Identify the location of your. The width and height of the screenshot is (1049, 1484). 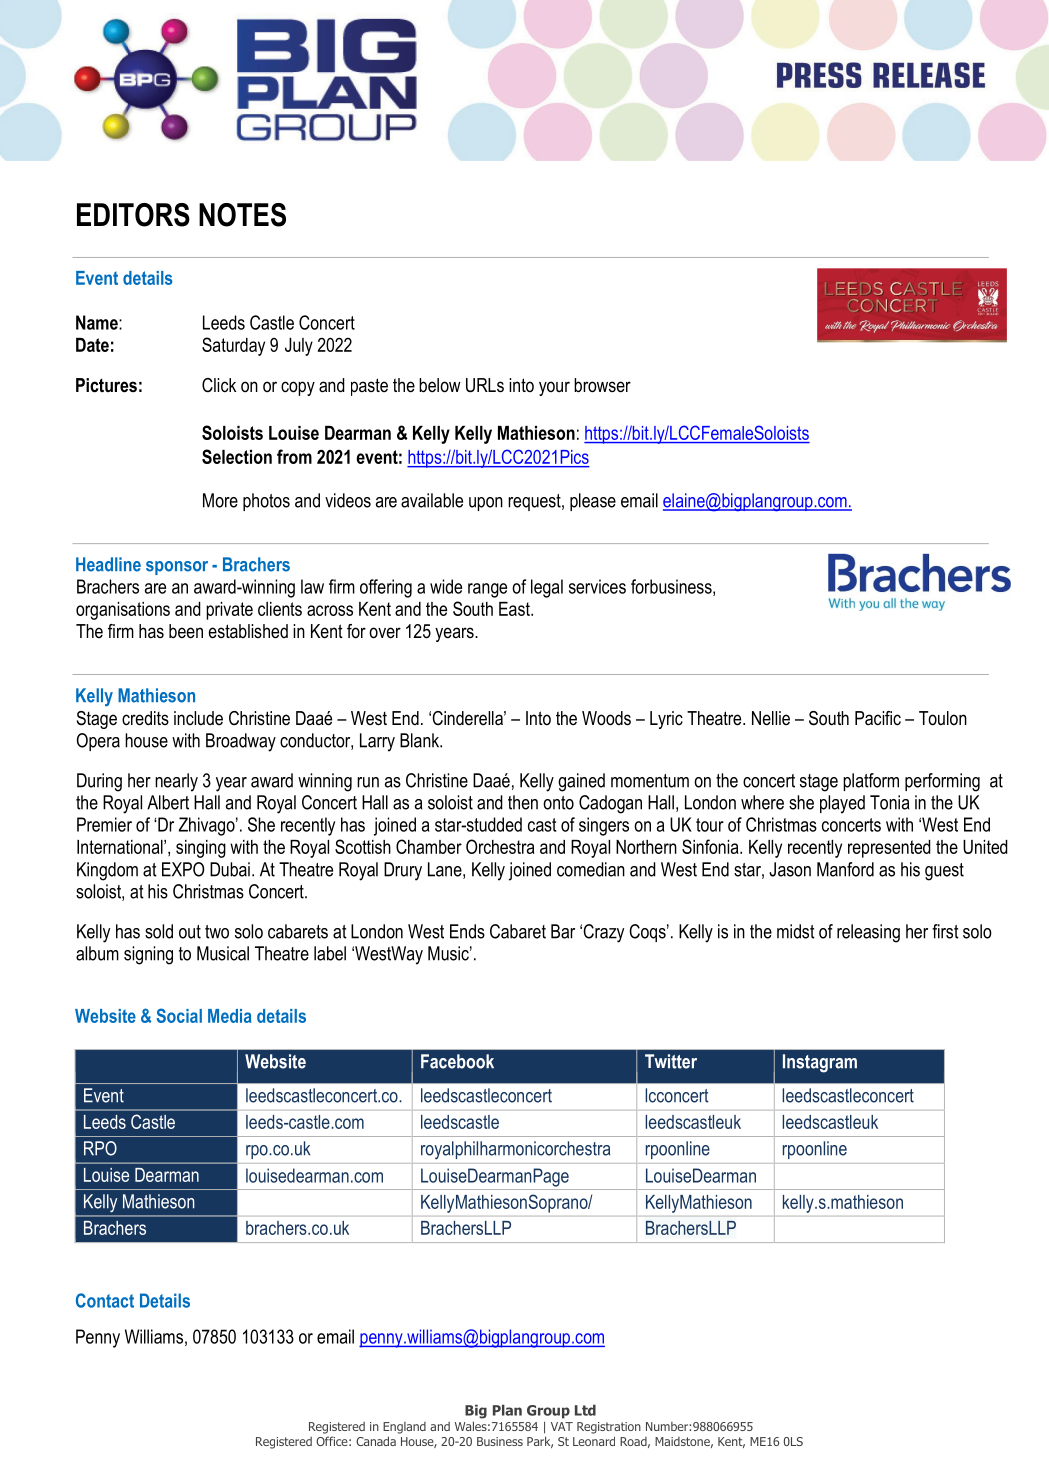
(554, 388).
